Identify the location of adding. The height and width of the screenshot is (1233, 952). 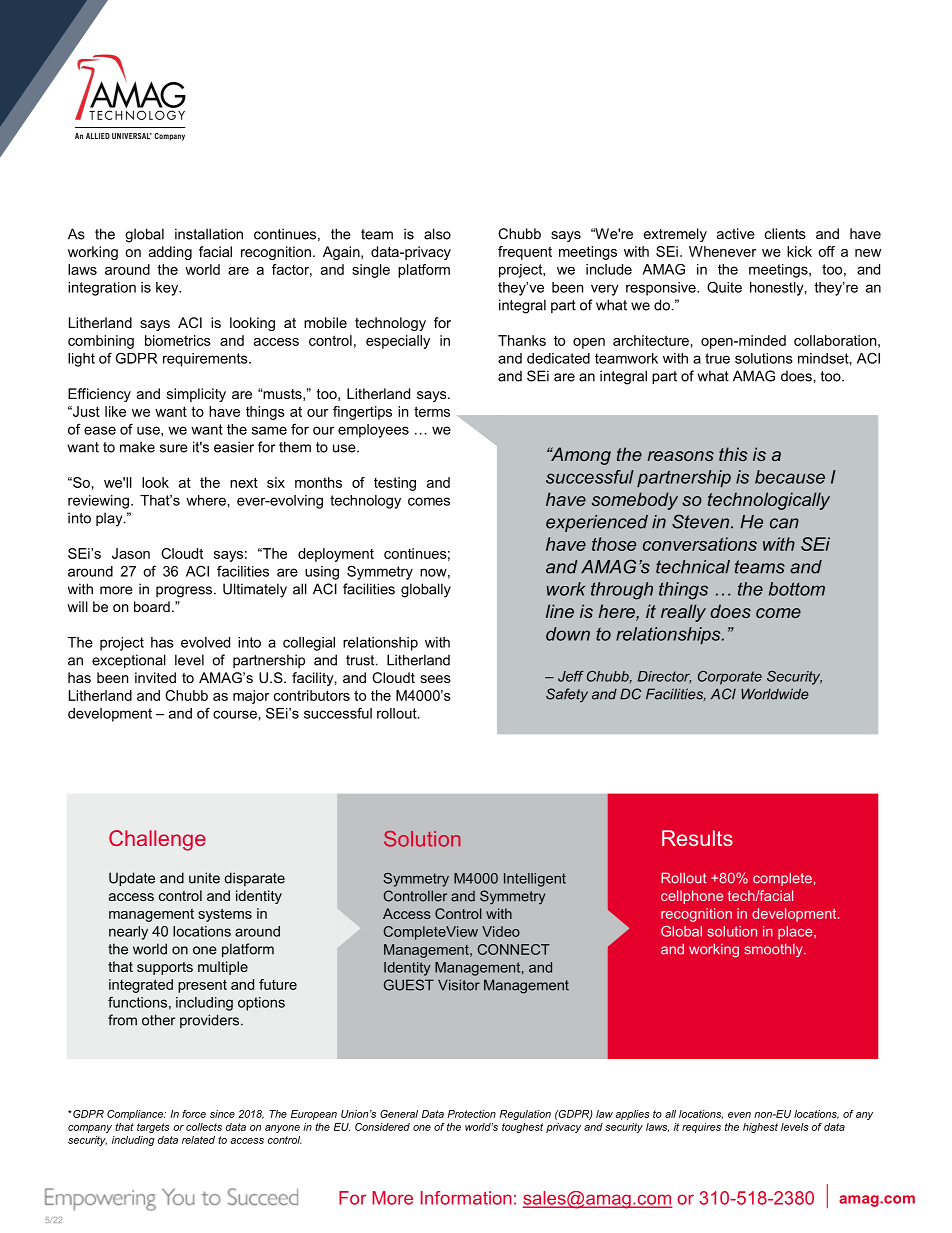
(170, 253).
